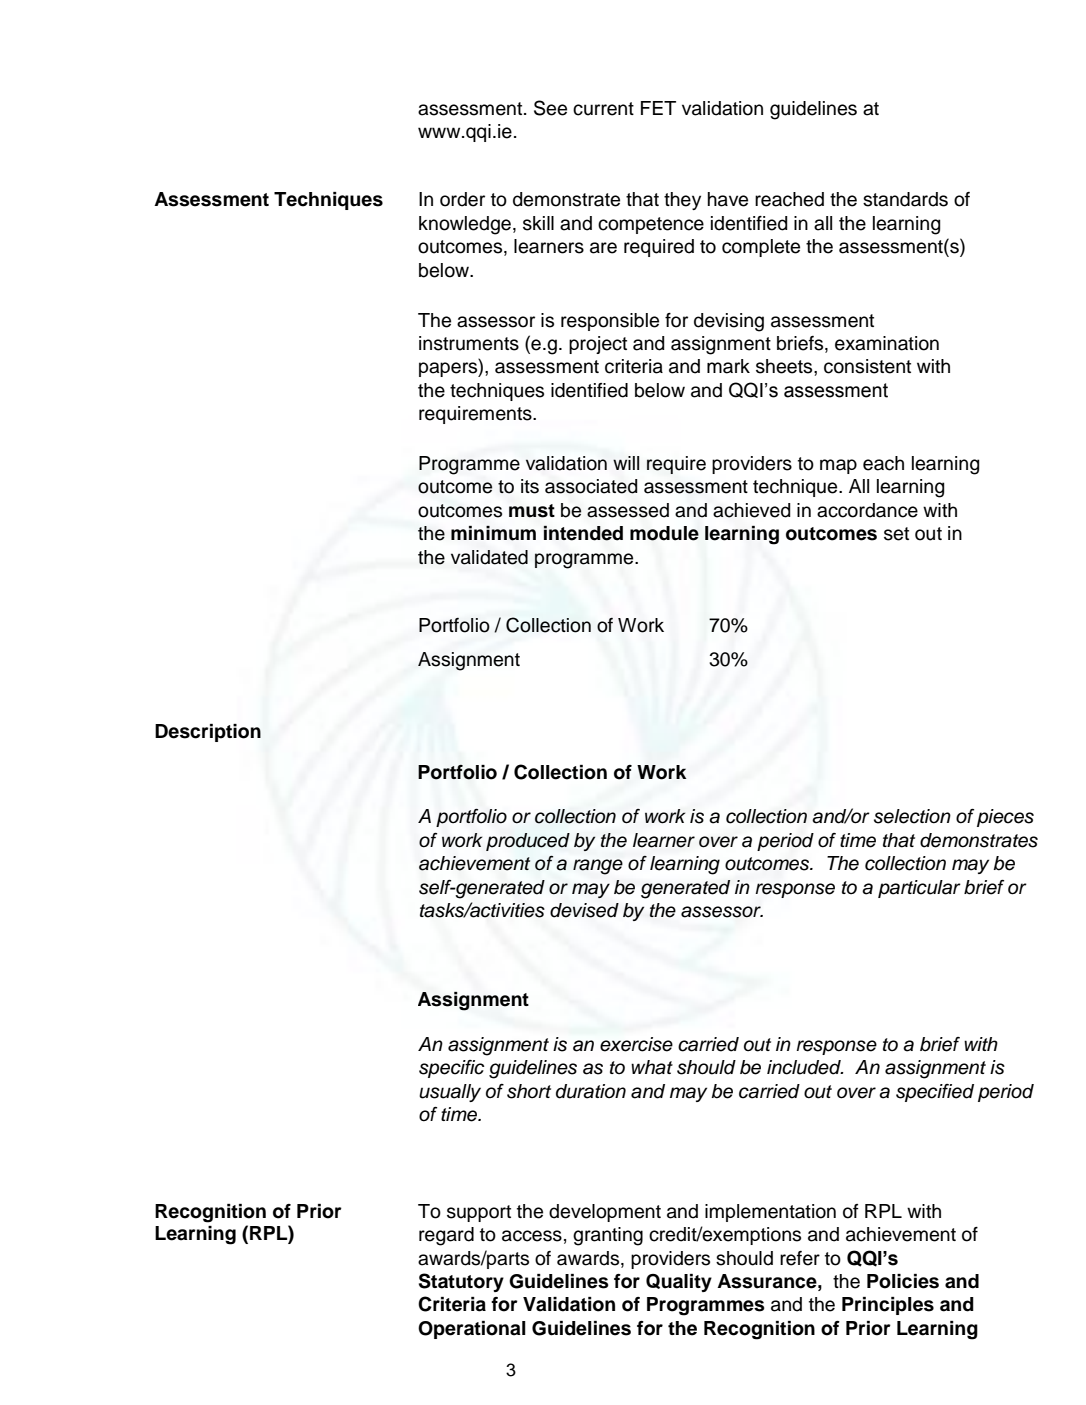 The width and height of the screenshot is (1086, 1405). I want to click on Quality, so click(679, 1283).
